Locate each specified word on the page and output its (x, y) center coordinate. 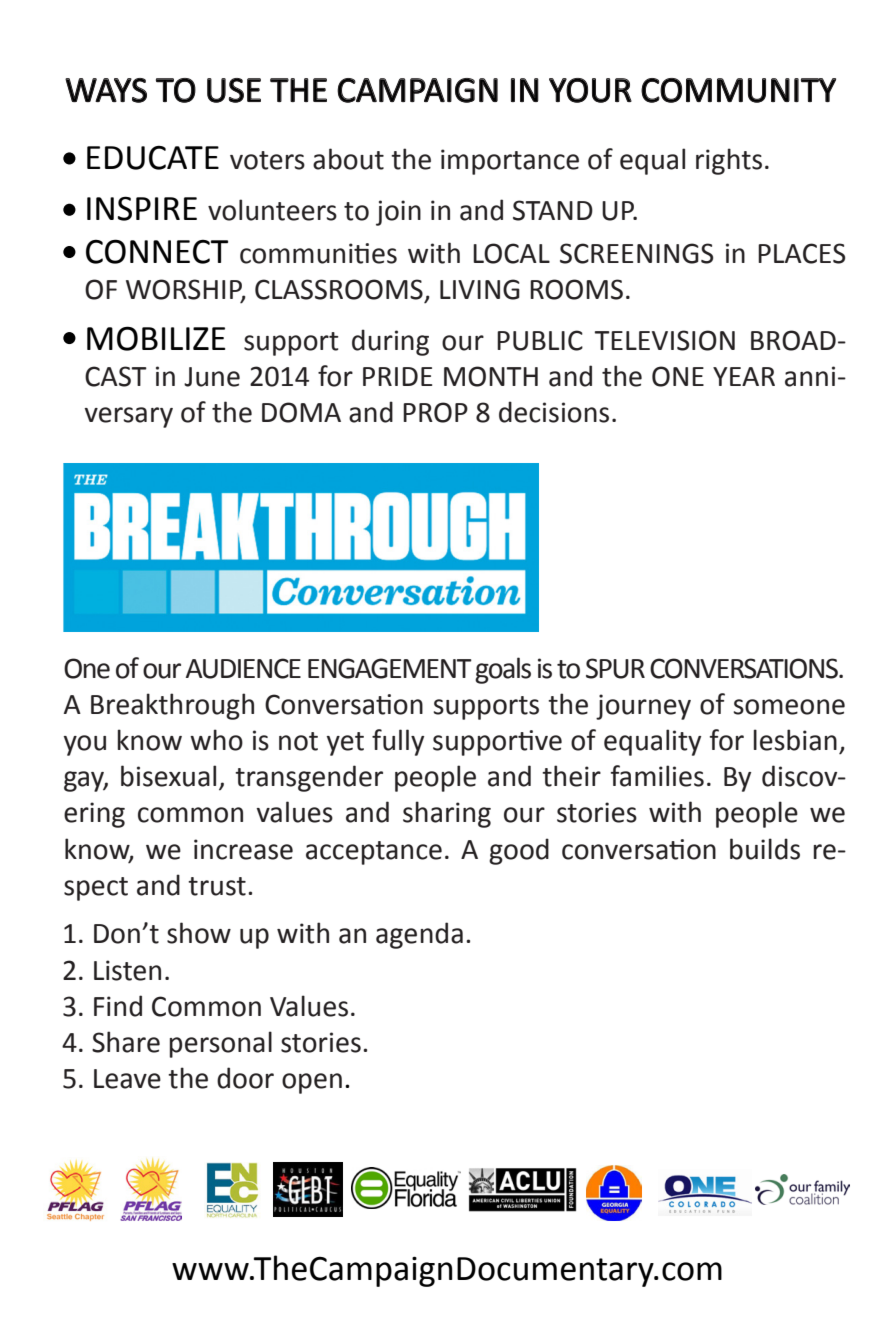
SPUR (615, 668)
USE (234, 90)
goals (503, 670)
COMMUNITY (738, 90)
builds (765, 849)
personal (221, 1044)
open (312, 1083)
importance (510, 162)
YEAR (744, 376)
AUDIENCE (243, 668)
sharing (447, 814)
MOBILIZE (156, 338)
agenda (419, 935)
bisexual (168, 776)
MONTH (491, 376)
